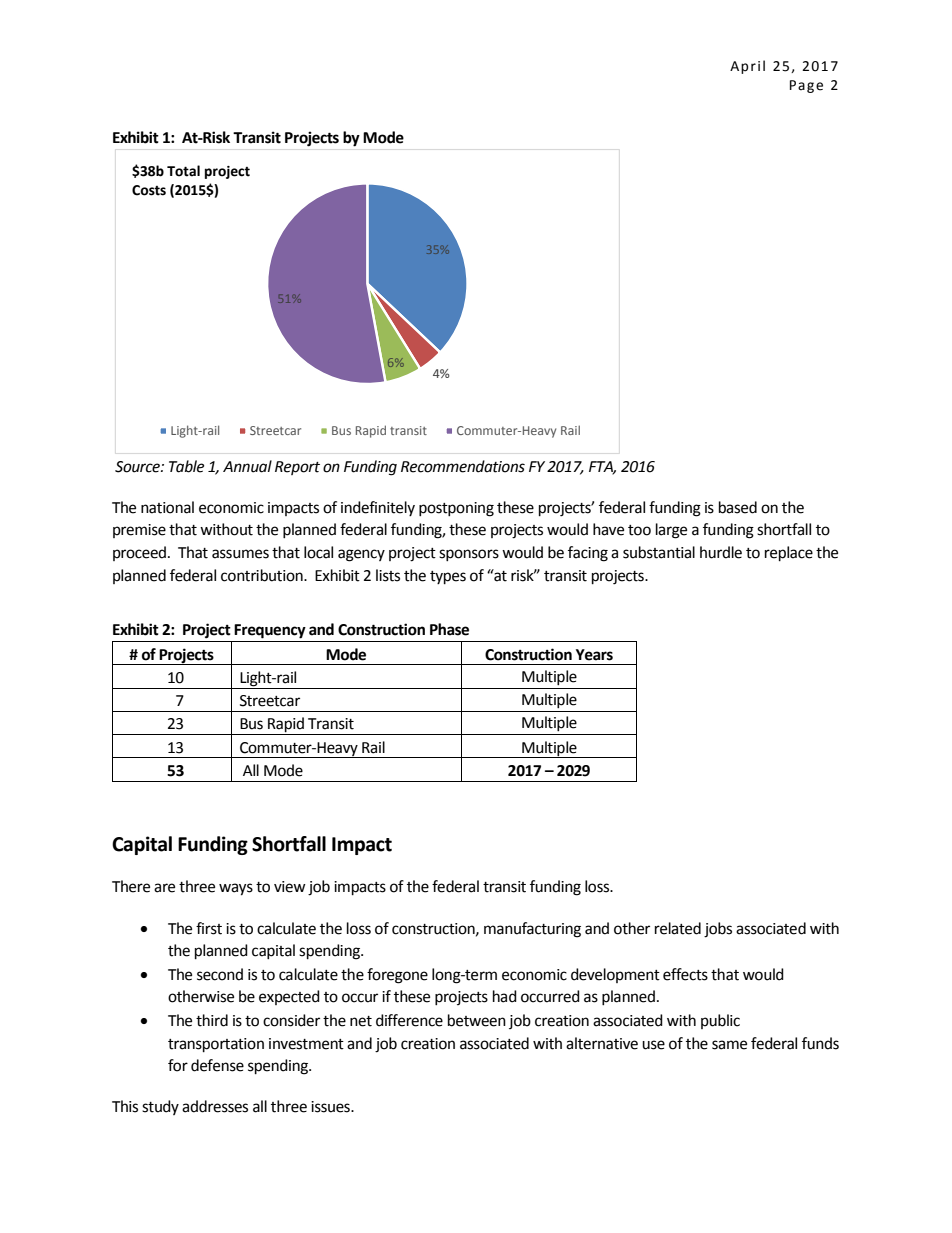 The height and width of the screenshot is (1233, 952). Describe the element at coordinates (456, 509) in the screenshot. I see `postponing` at that location.
